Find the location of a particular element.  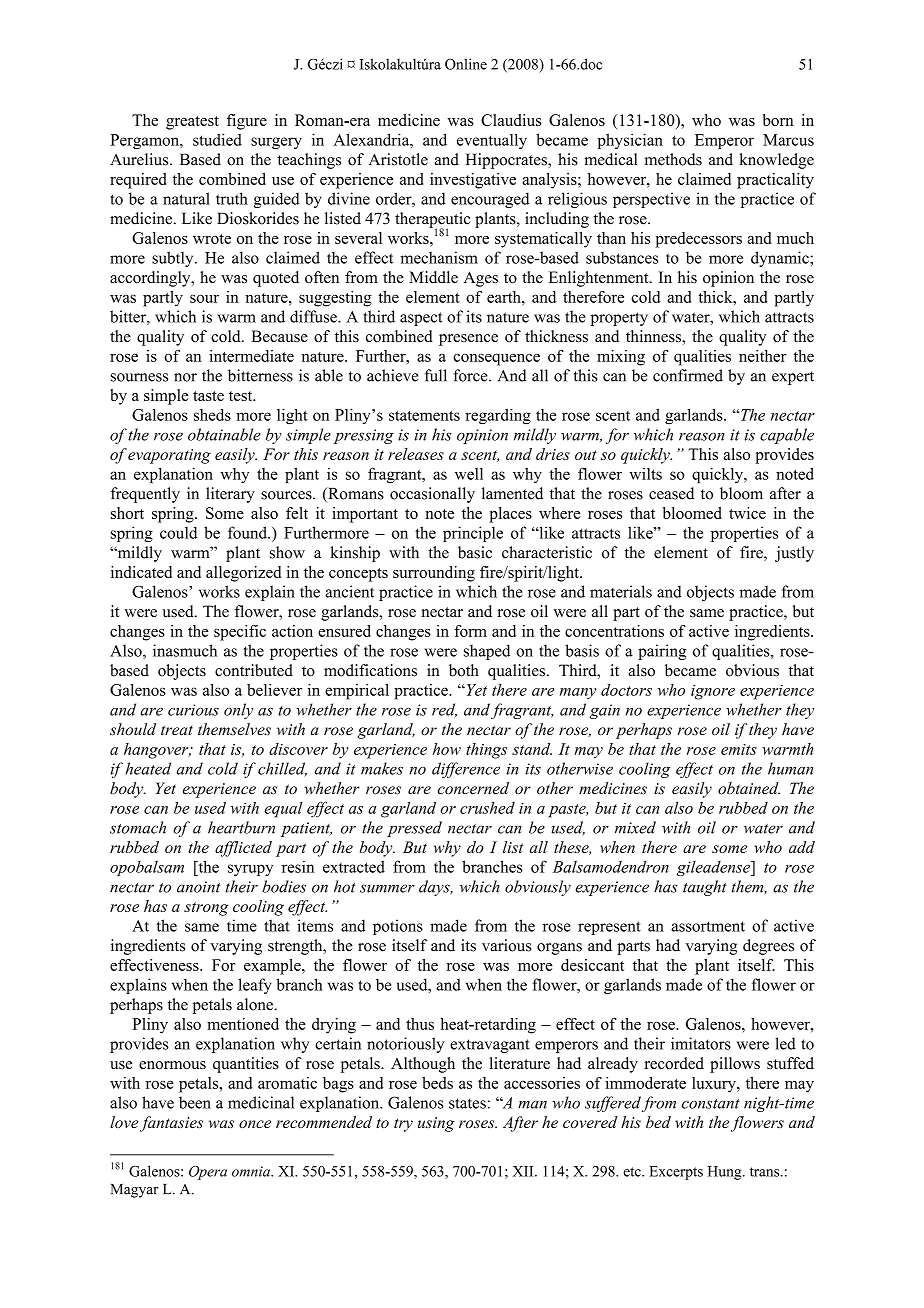

born is located at coordinates (778, 120).
